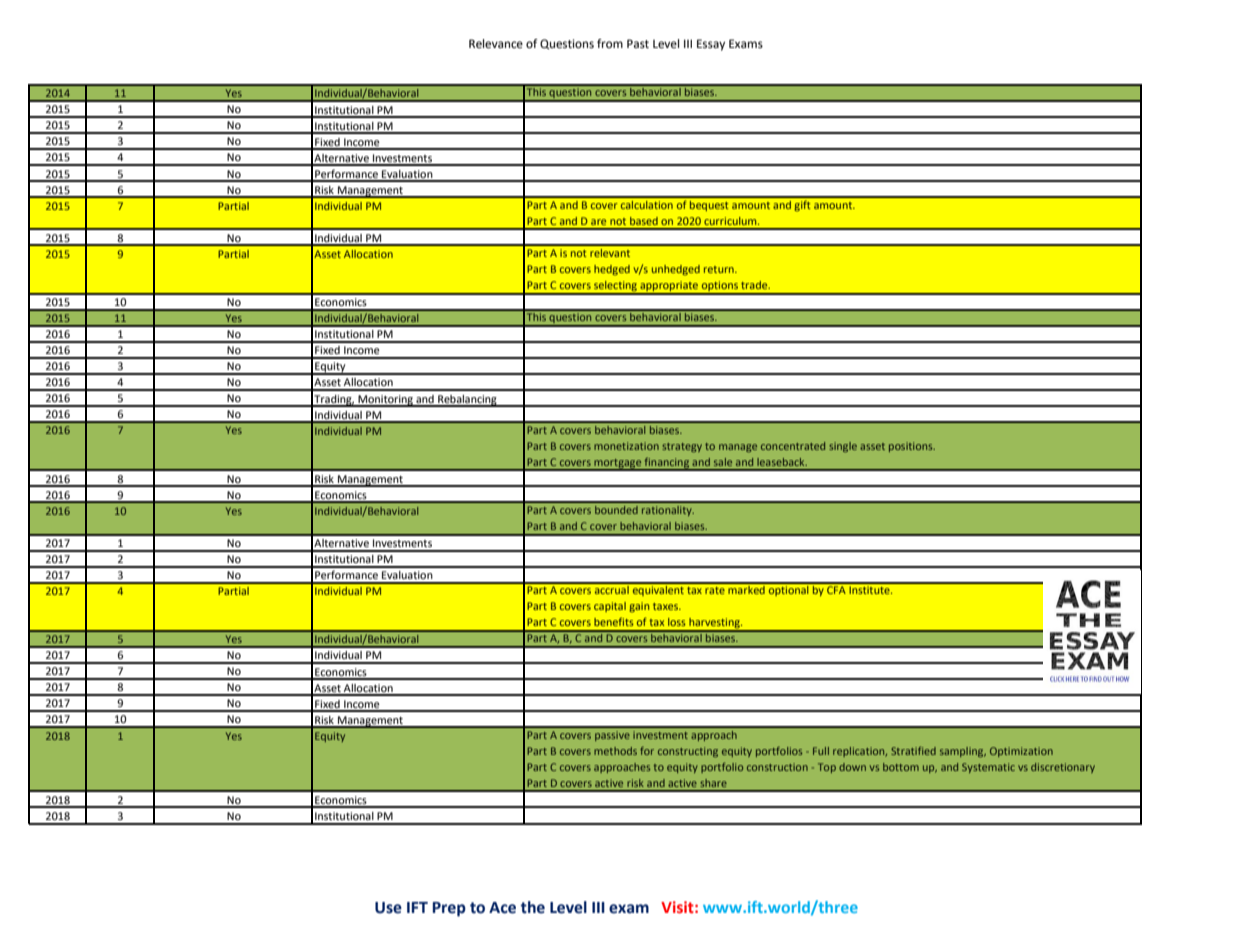 Image resolution: width=1233 pixels, height=952 pixels. I want to click on return, so click(720, 269).
